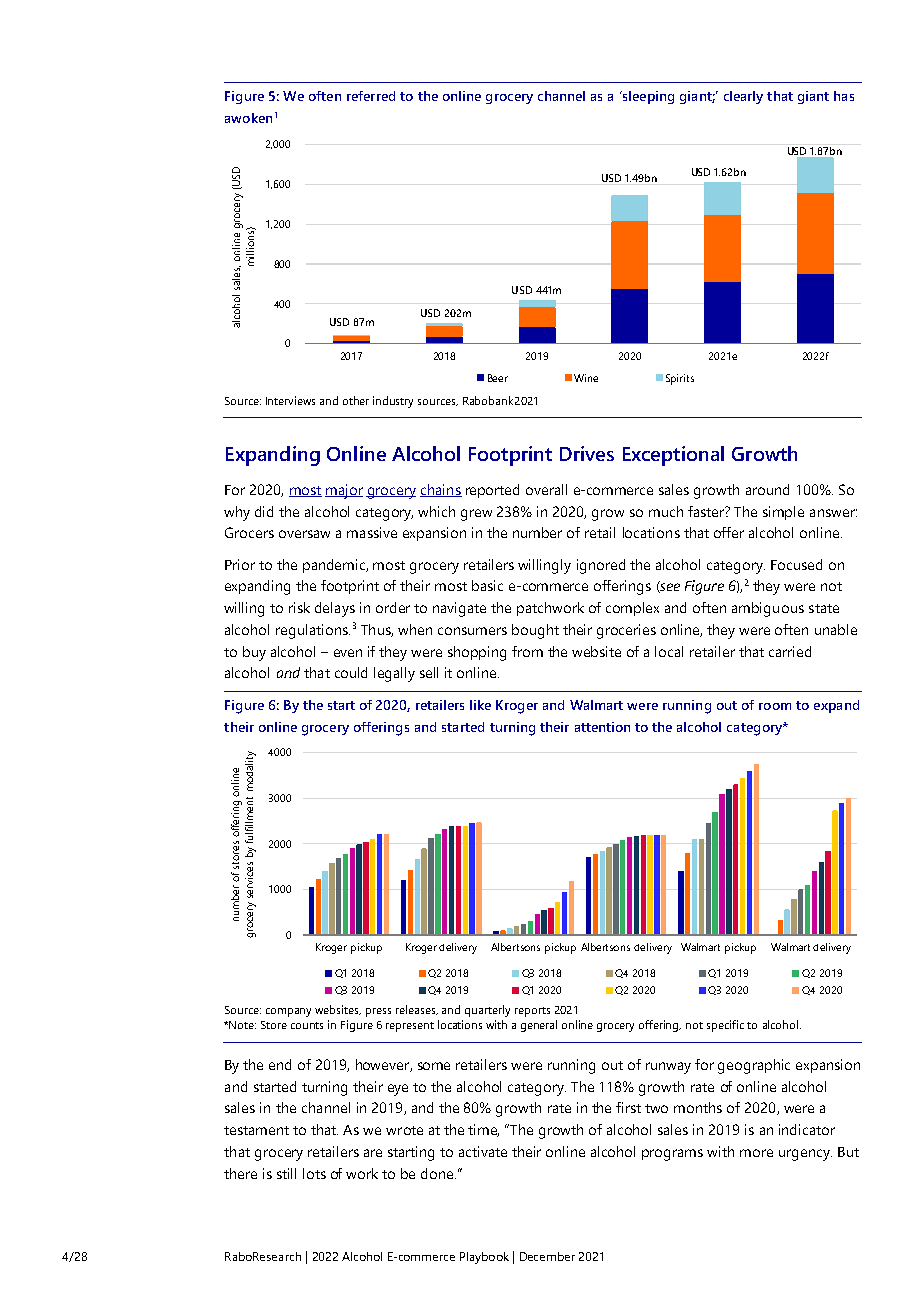  Describe the element at coordinates (307, 1025) in the screenshot. I see `counts` at that location.
